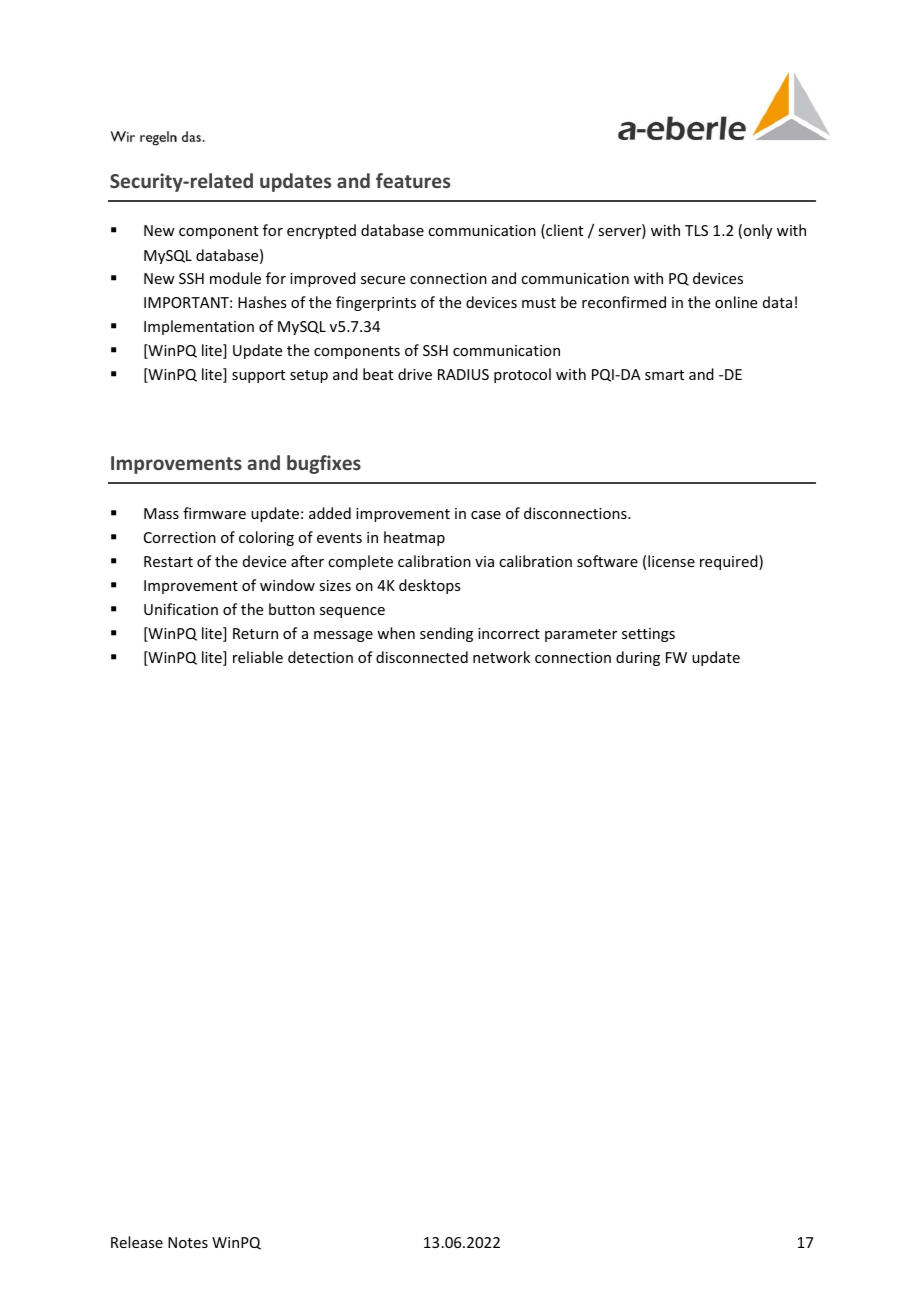 This document has height=1308, width=924. What do you see at coordinates (638, 658) in the document?
I see `during` at bounding box center [638, 658].
